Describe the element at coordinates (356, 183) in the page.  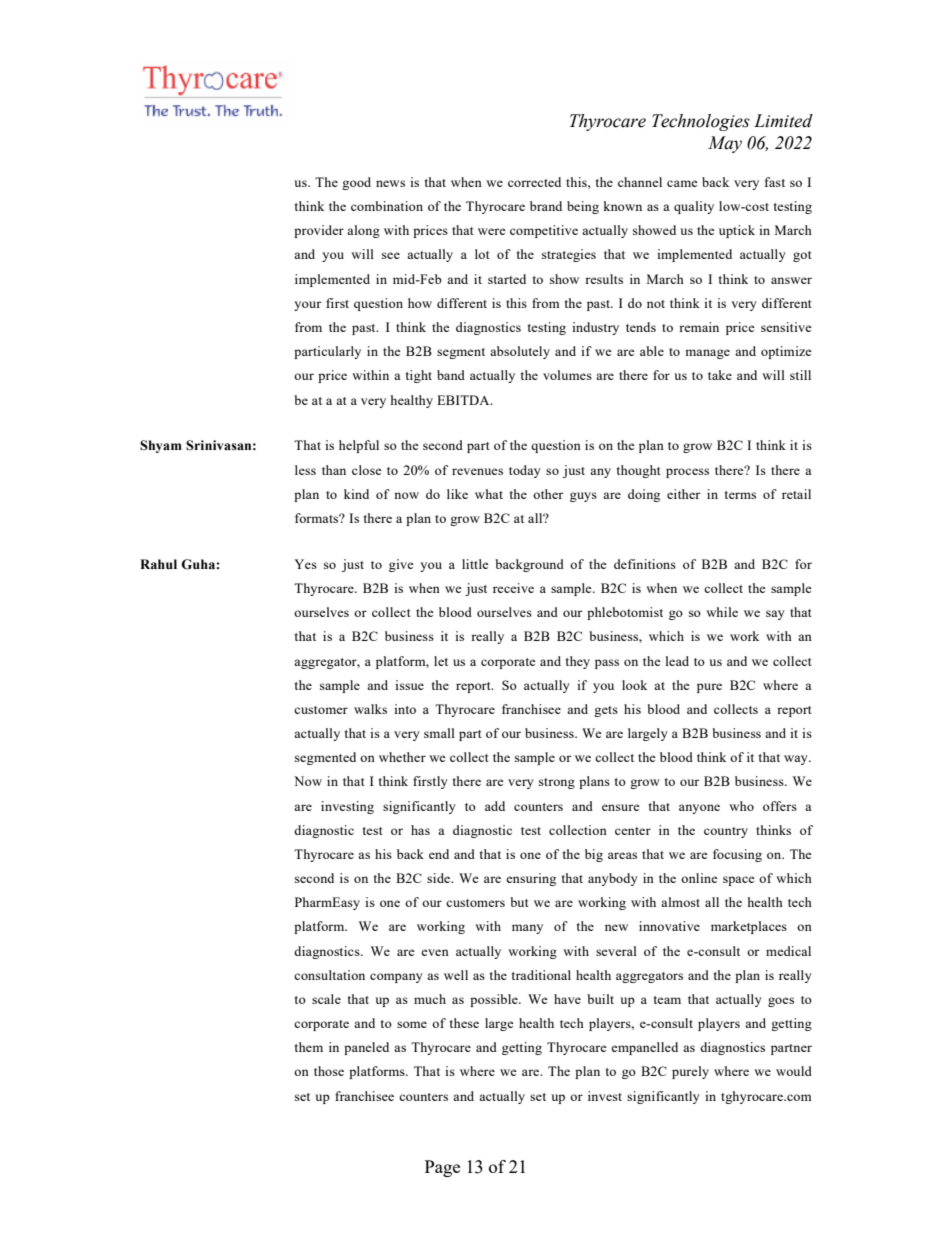
I see `good` at that location.
